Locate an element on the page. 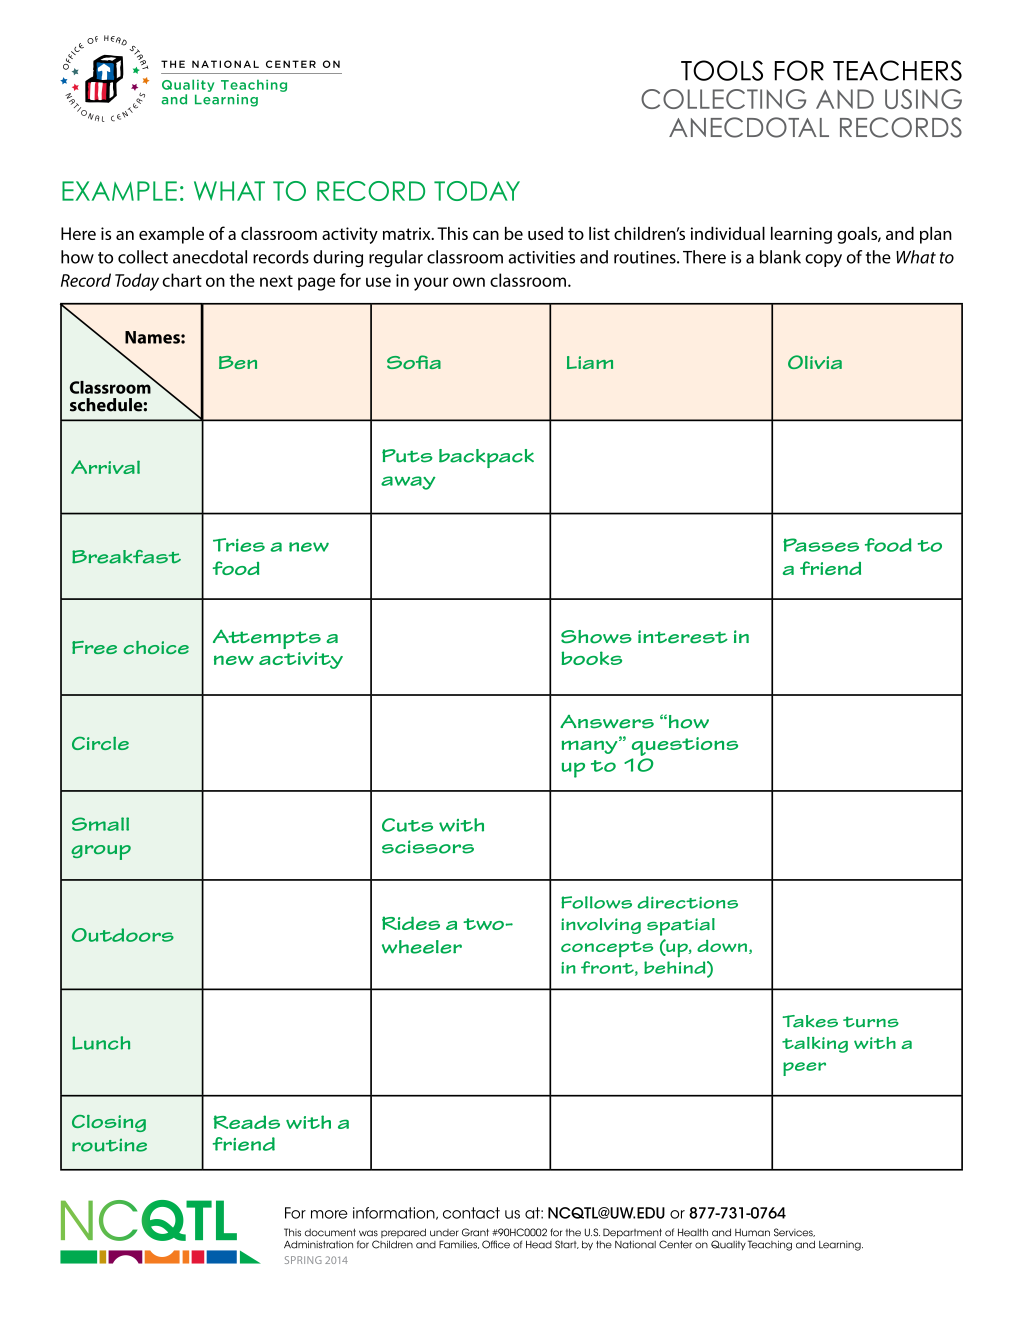 This document has width=1023, height=1324. Arrival is located at coordinates (105, 467).
